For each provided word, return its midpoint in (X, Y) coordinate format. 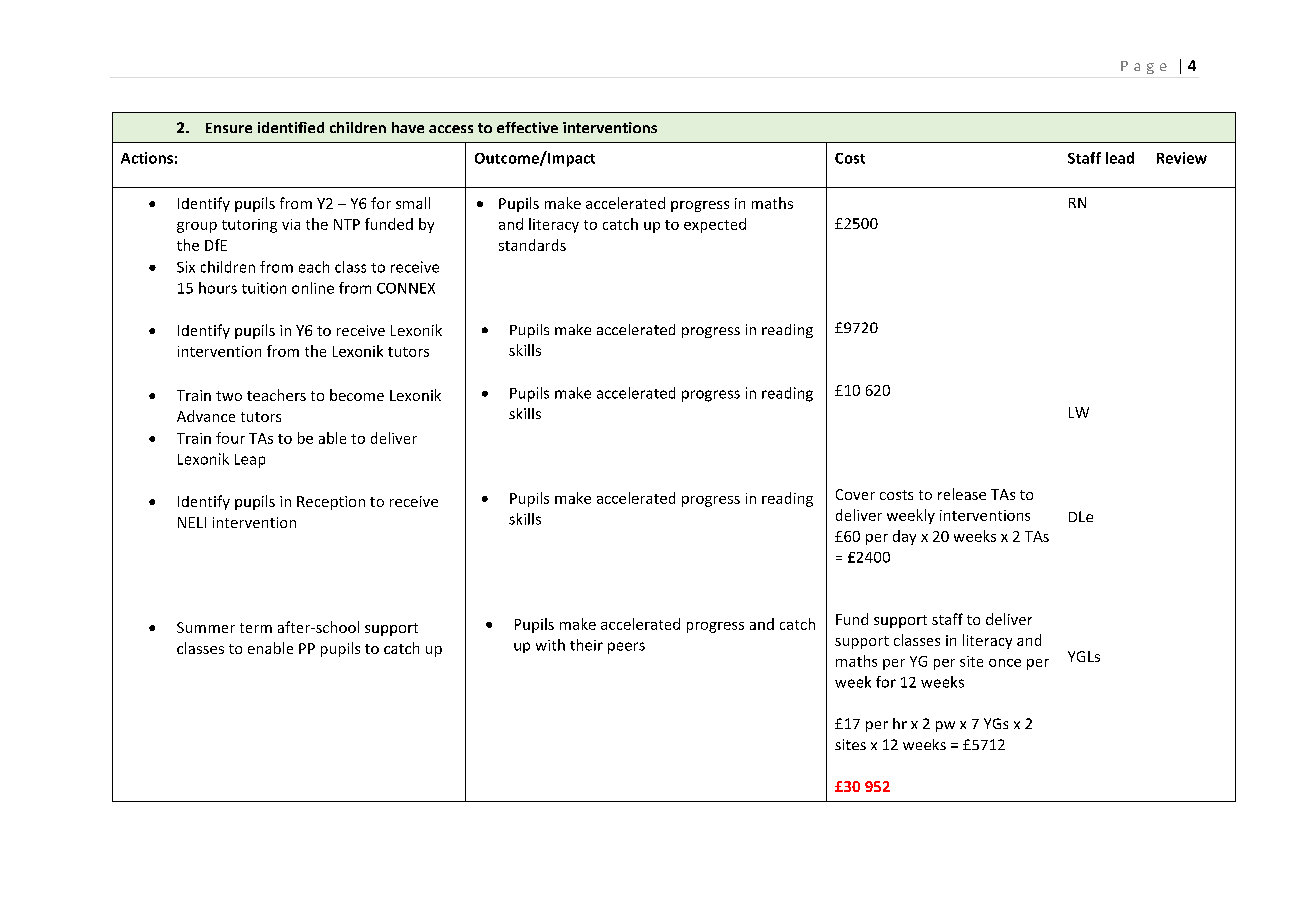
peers (626, 648)
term (256, 628)
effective (527, 127)
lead (1120, 158)
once (1005, 663)
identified (291, 127)
